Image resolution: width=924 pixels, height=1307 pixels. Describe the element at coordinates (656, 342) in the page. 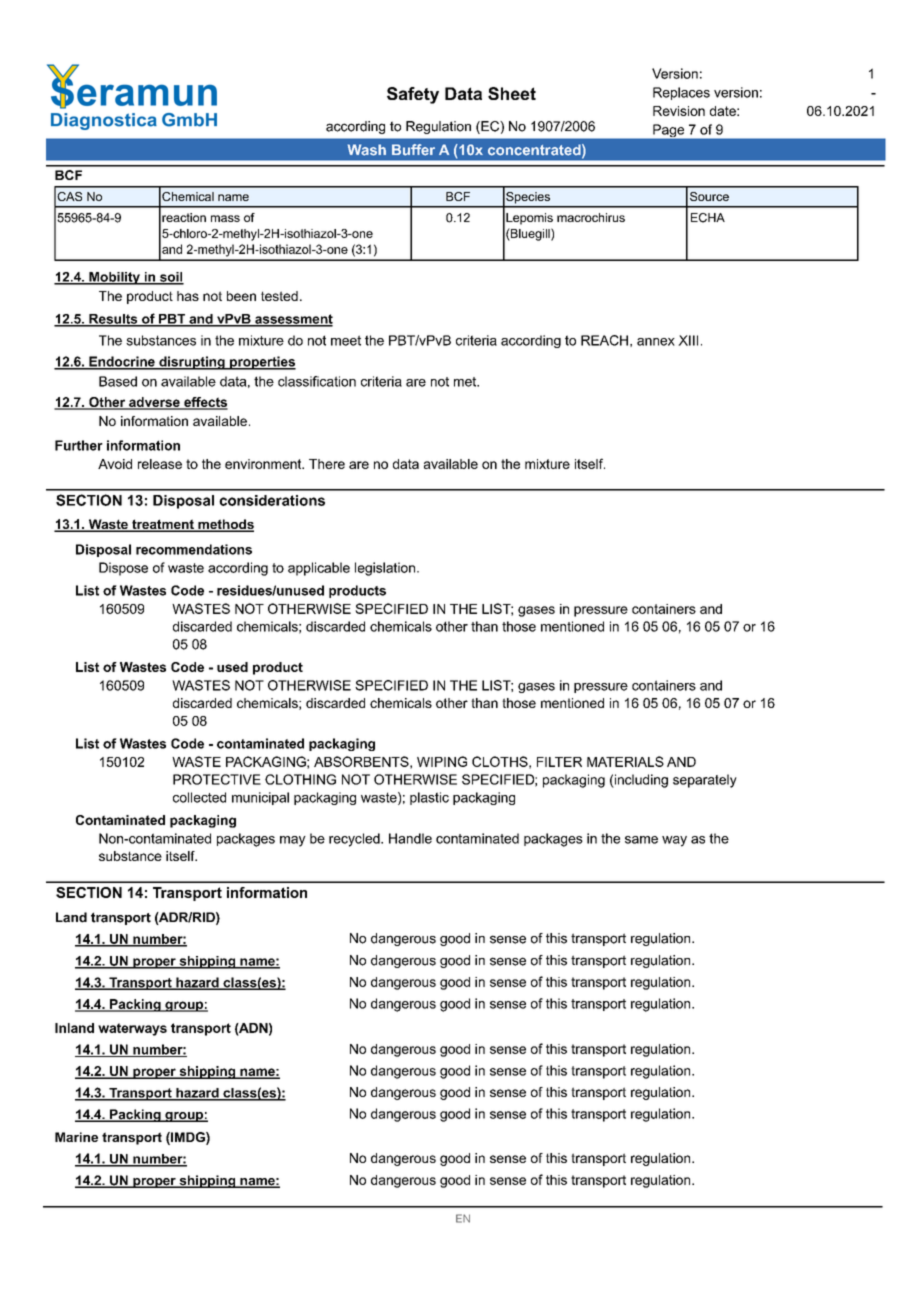

I see `annex` at that location.
